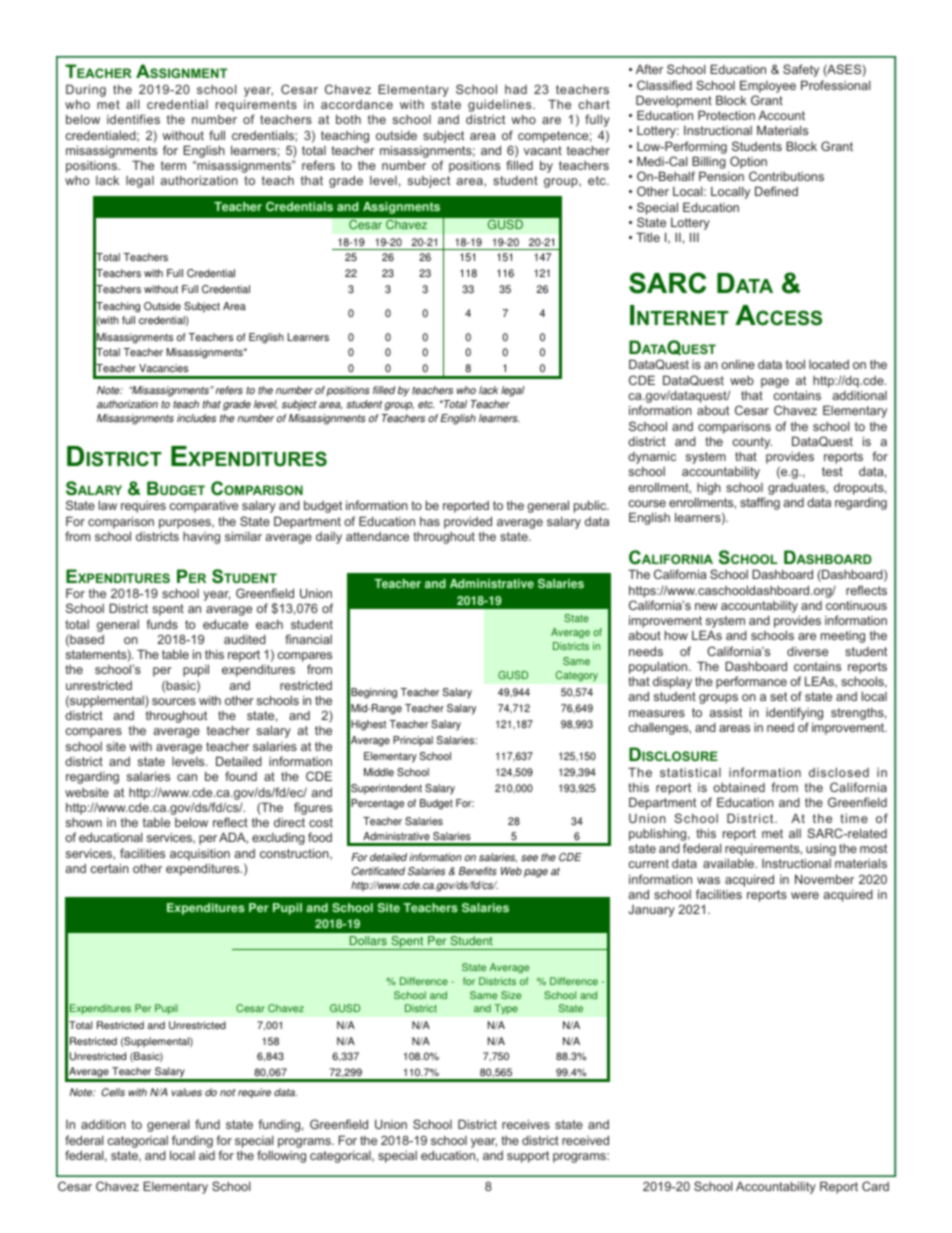 The image size is (952, 1233). Describe the element at coordinates (807, 651) in the screenshot. I see `diverse` at that location.
